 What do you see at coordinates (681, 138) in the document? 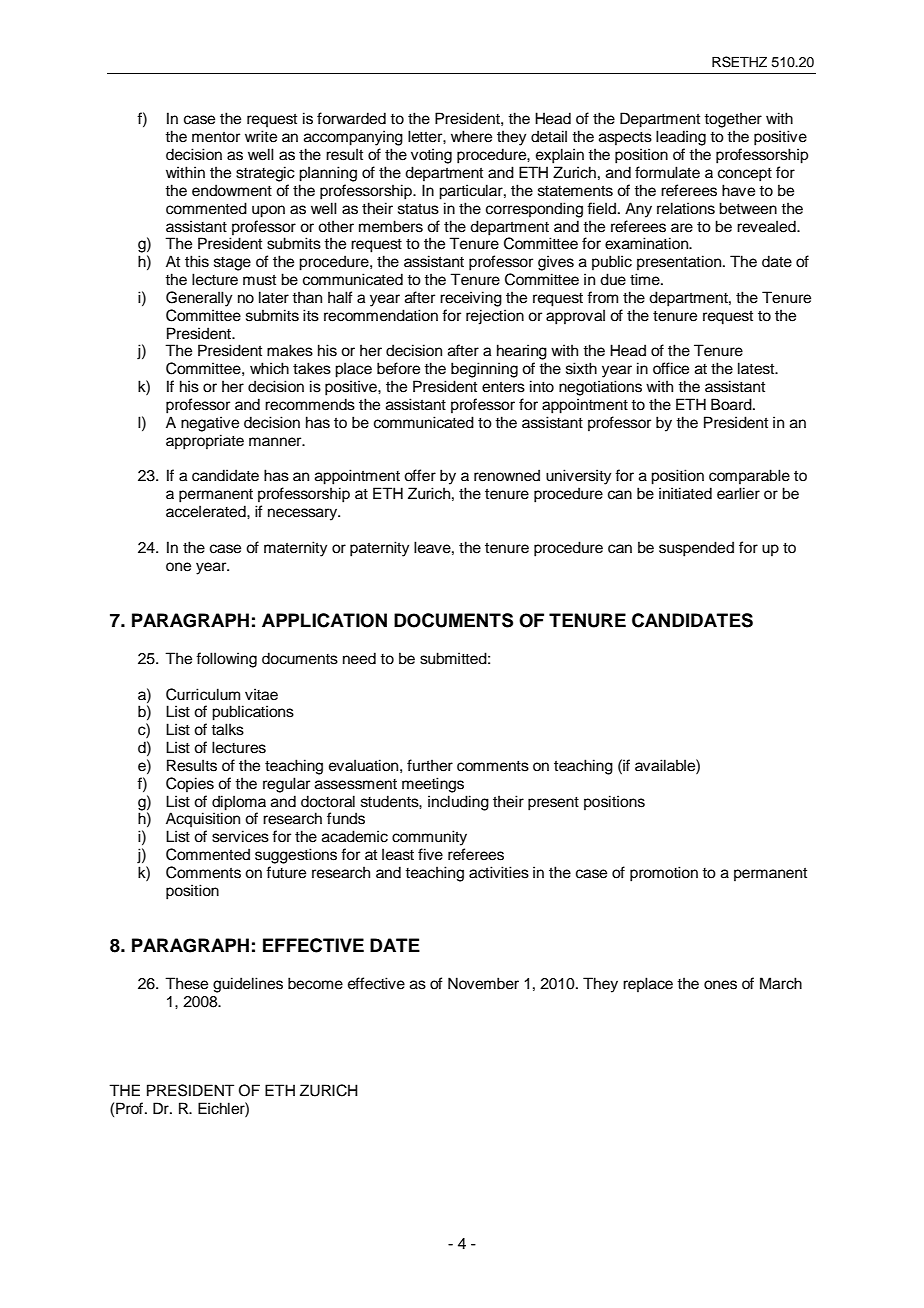
I see `leading` at bounding box center [681, 138].
